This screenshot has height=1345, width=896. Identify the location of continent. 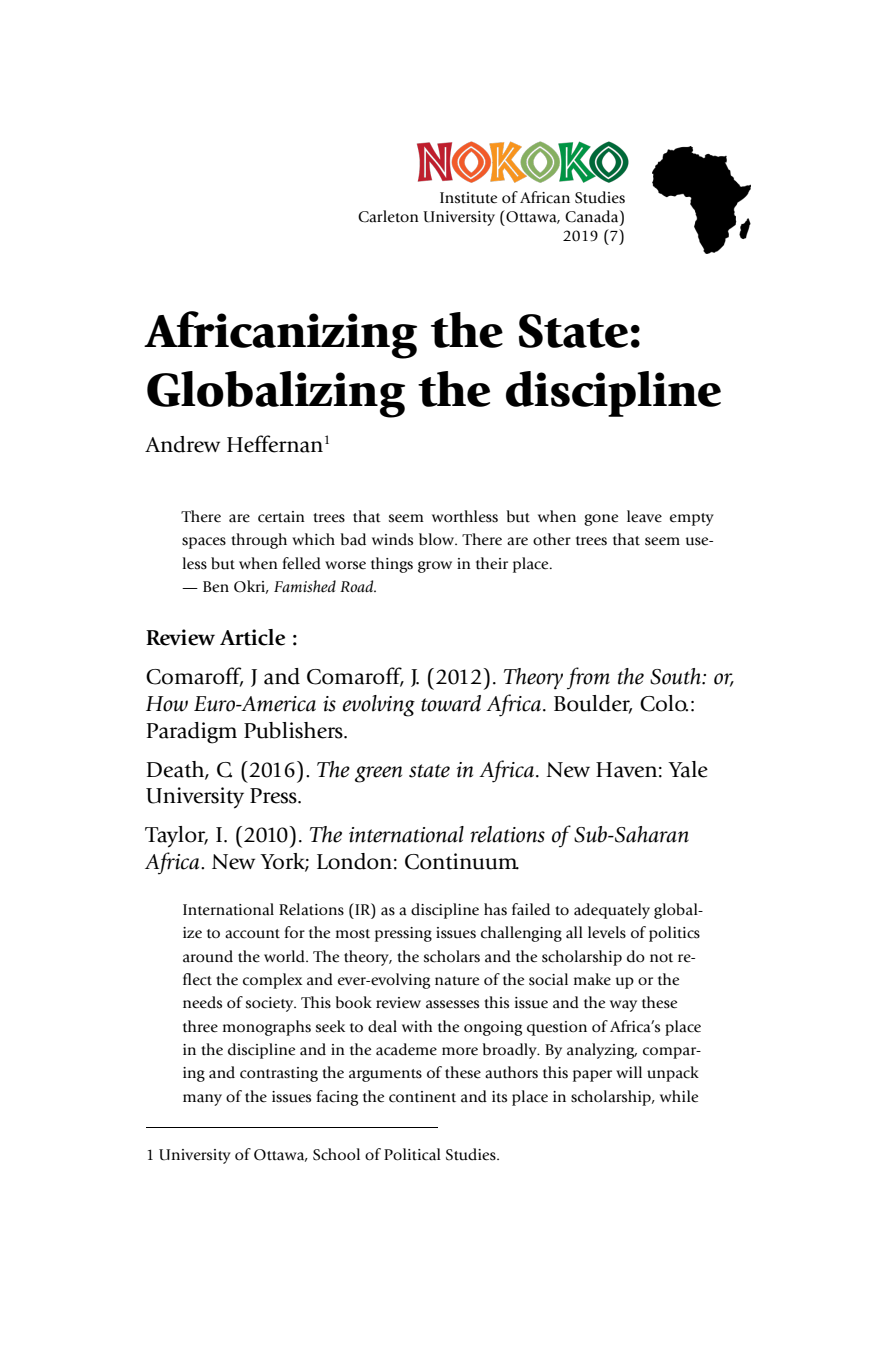
(422, 1097).
